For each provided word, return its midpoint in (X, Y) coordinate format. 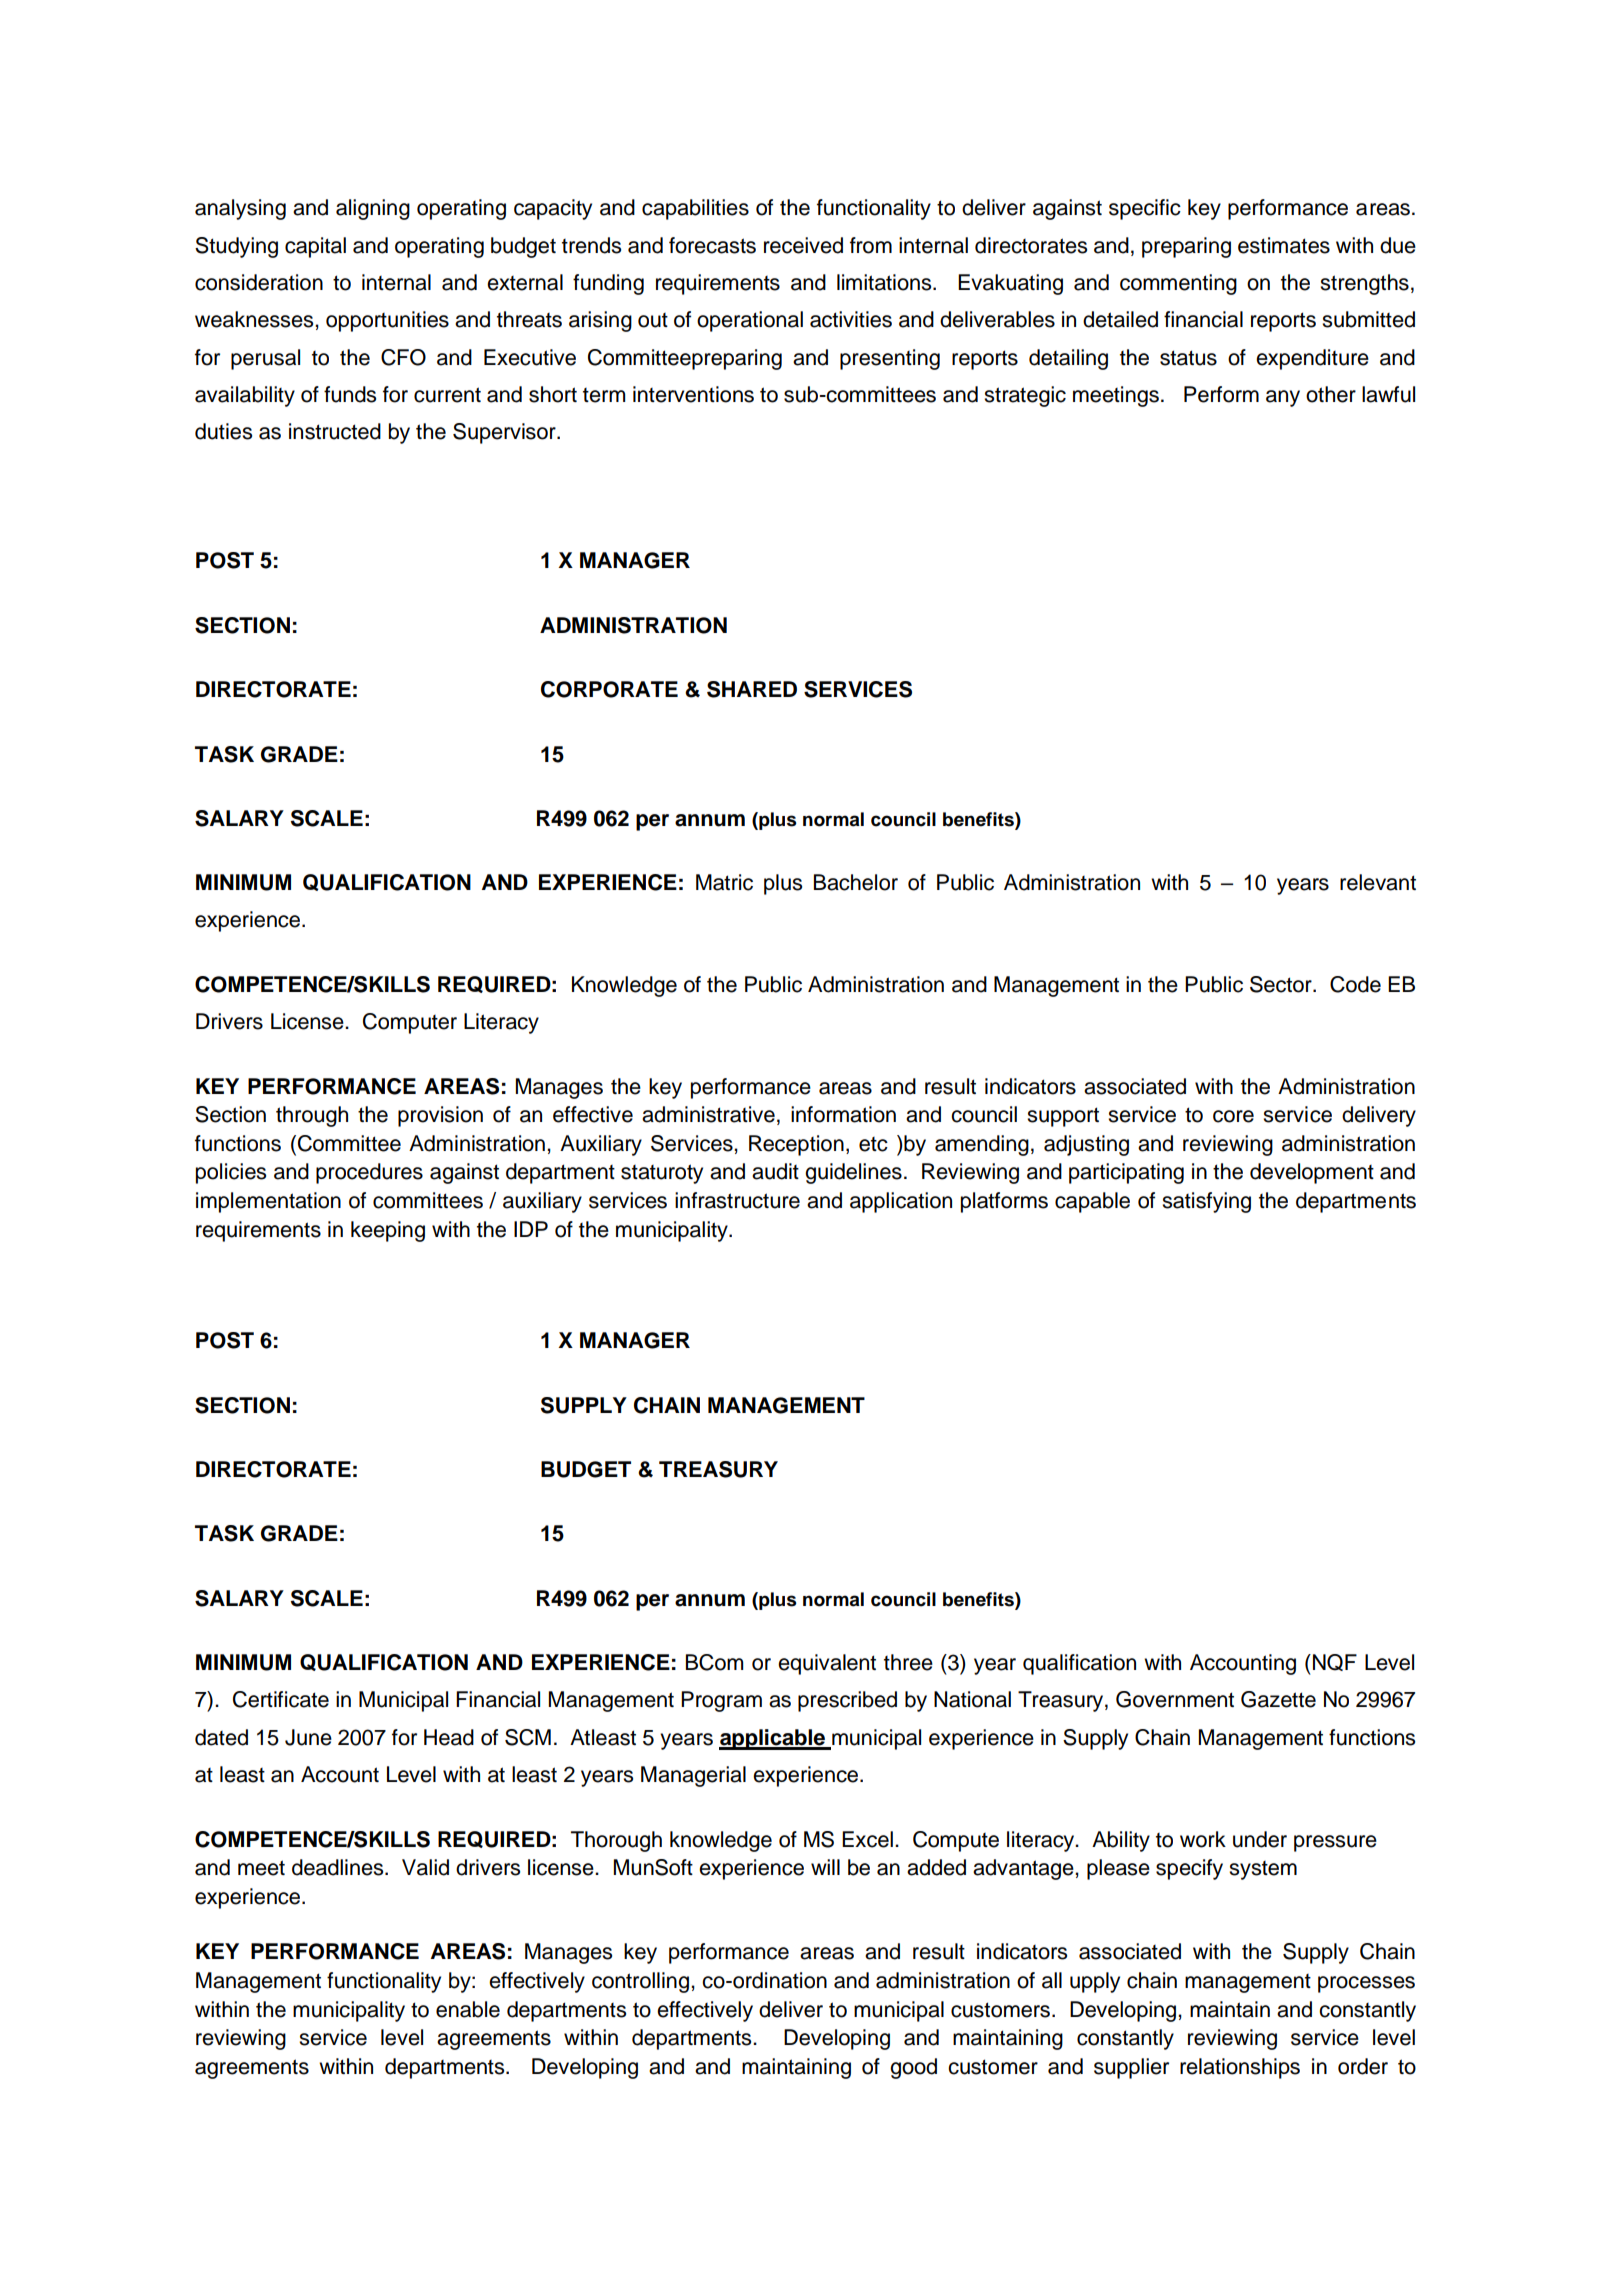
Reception (796, 1145)
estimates (1284, 245)
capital (315, 247)
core (1233, 1116)
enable (468, 2009)
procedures (369, 1173)
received (803, 245)
